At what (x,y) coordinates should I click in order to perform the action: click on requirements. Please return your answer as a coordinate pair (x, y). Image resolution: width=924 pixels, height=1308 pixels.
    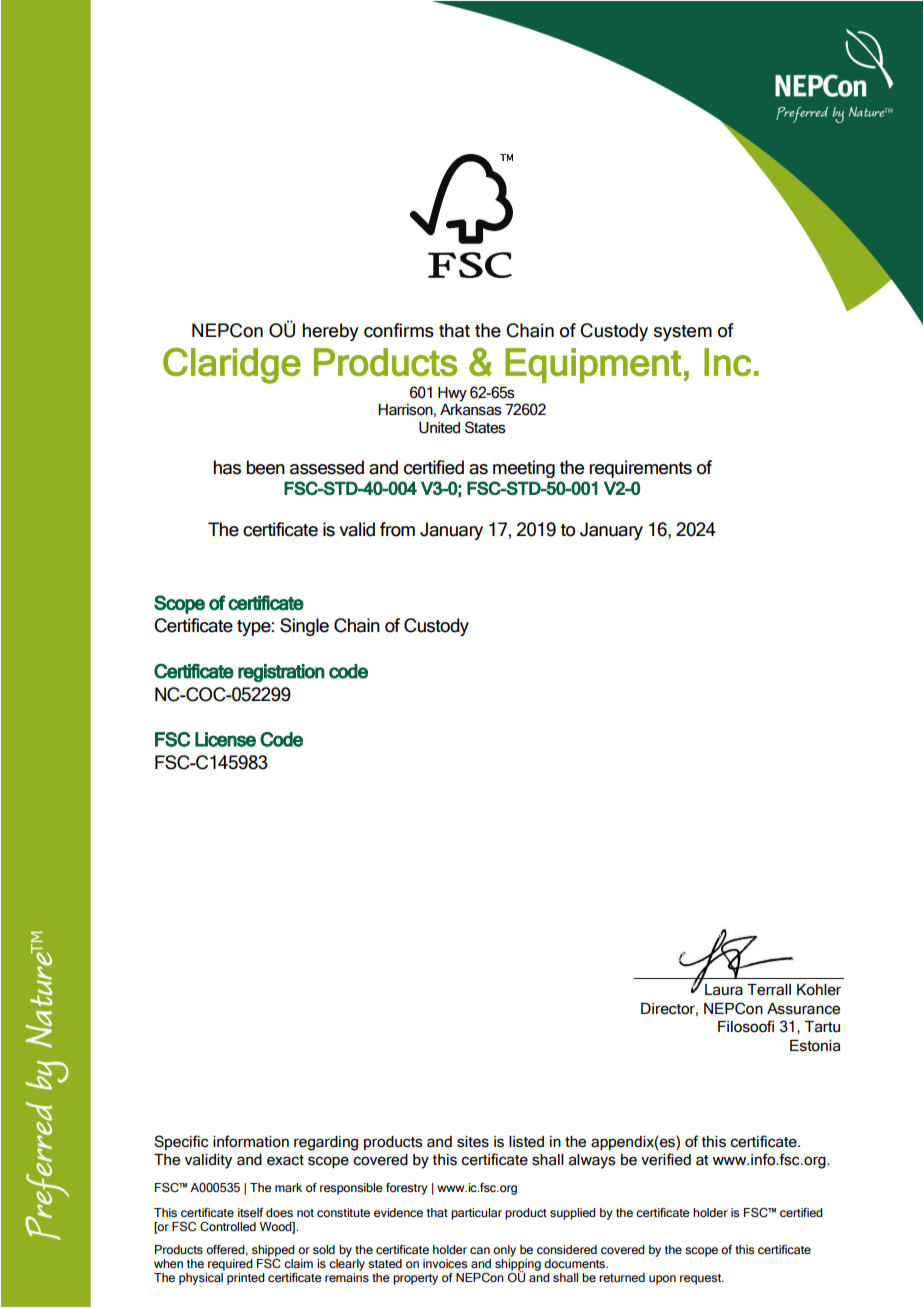
    Looking at the image, I should click on (641, 469).
